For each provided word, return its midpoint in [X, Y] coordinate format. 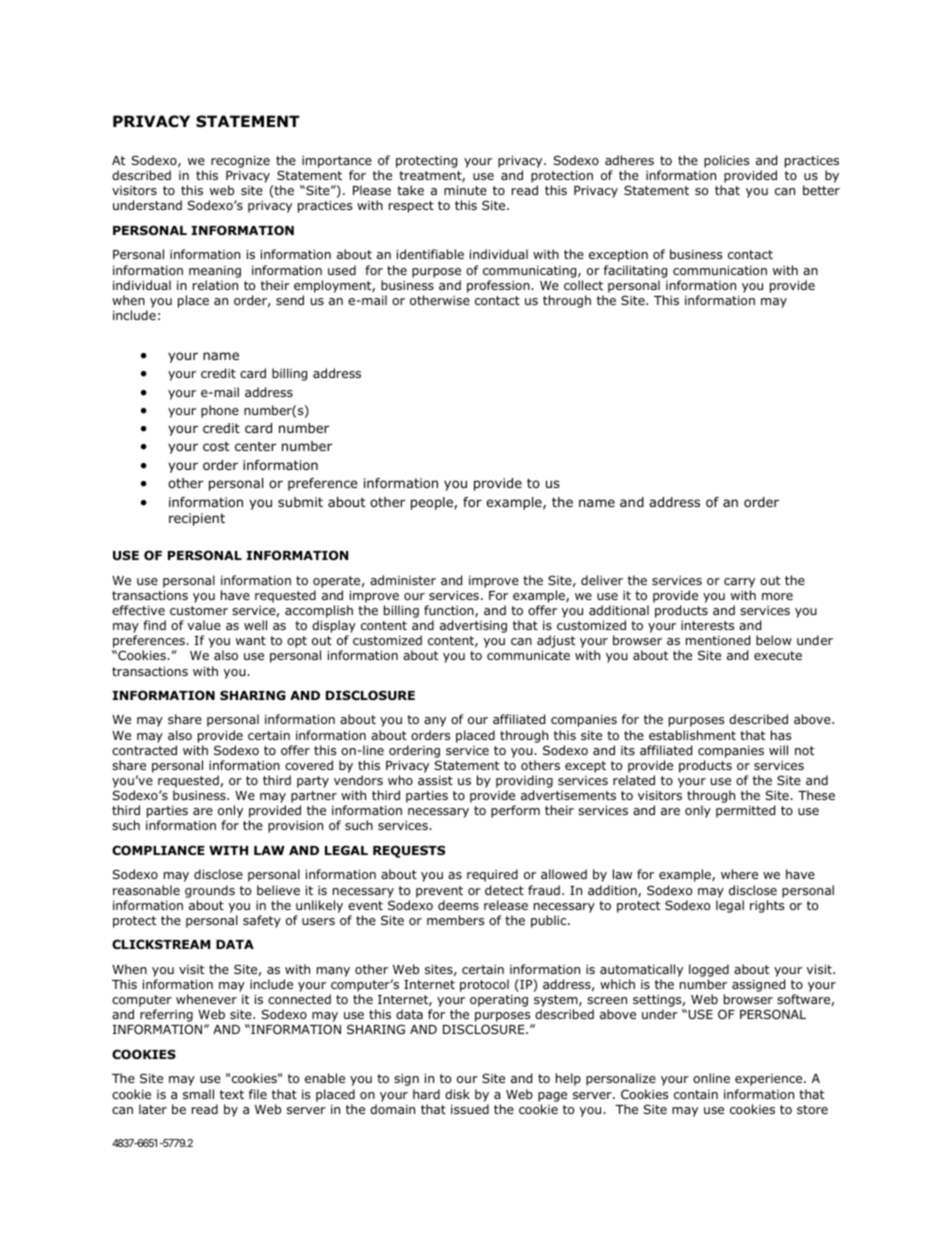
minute [465, 190]
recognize [240, 162]
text [232, 1094]
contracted [144, 750]
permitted [745, 811]
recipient [197, 519]
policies [726, 161]
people [433, 503]
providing [524, 783]
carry [739, 583]
